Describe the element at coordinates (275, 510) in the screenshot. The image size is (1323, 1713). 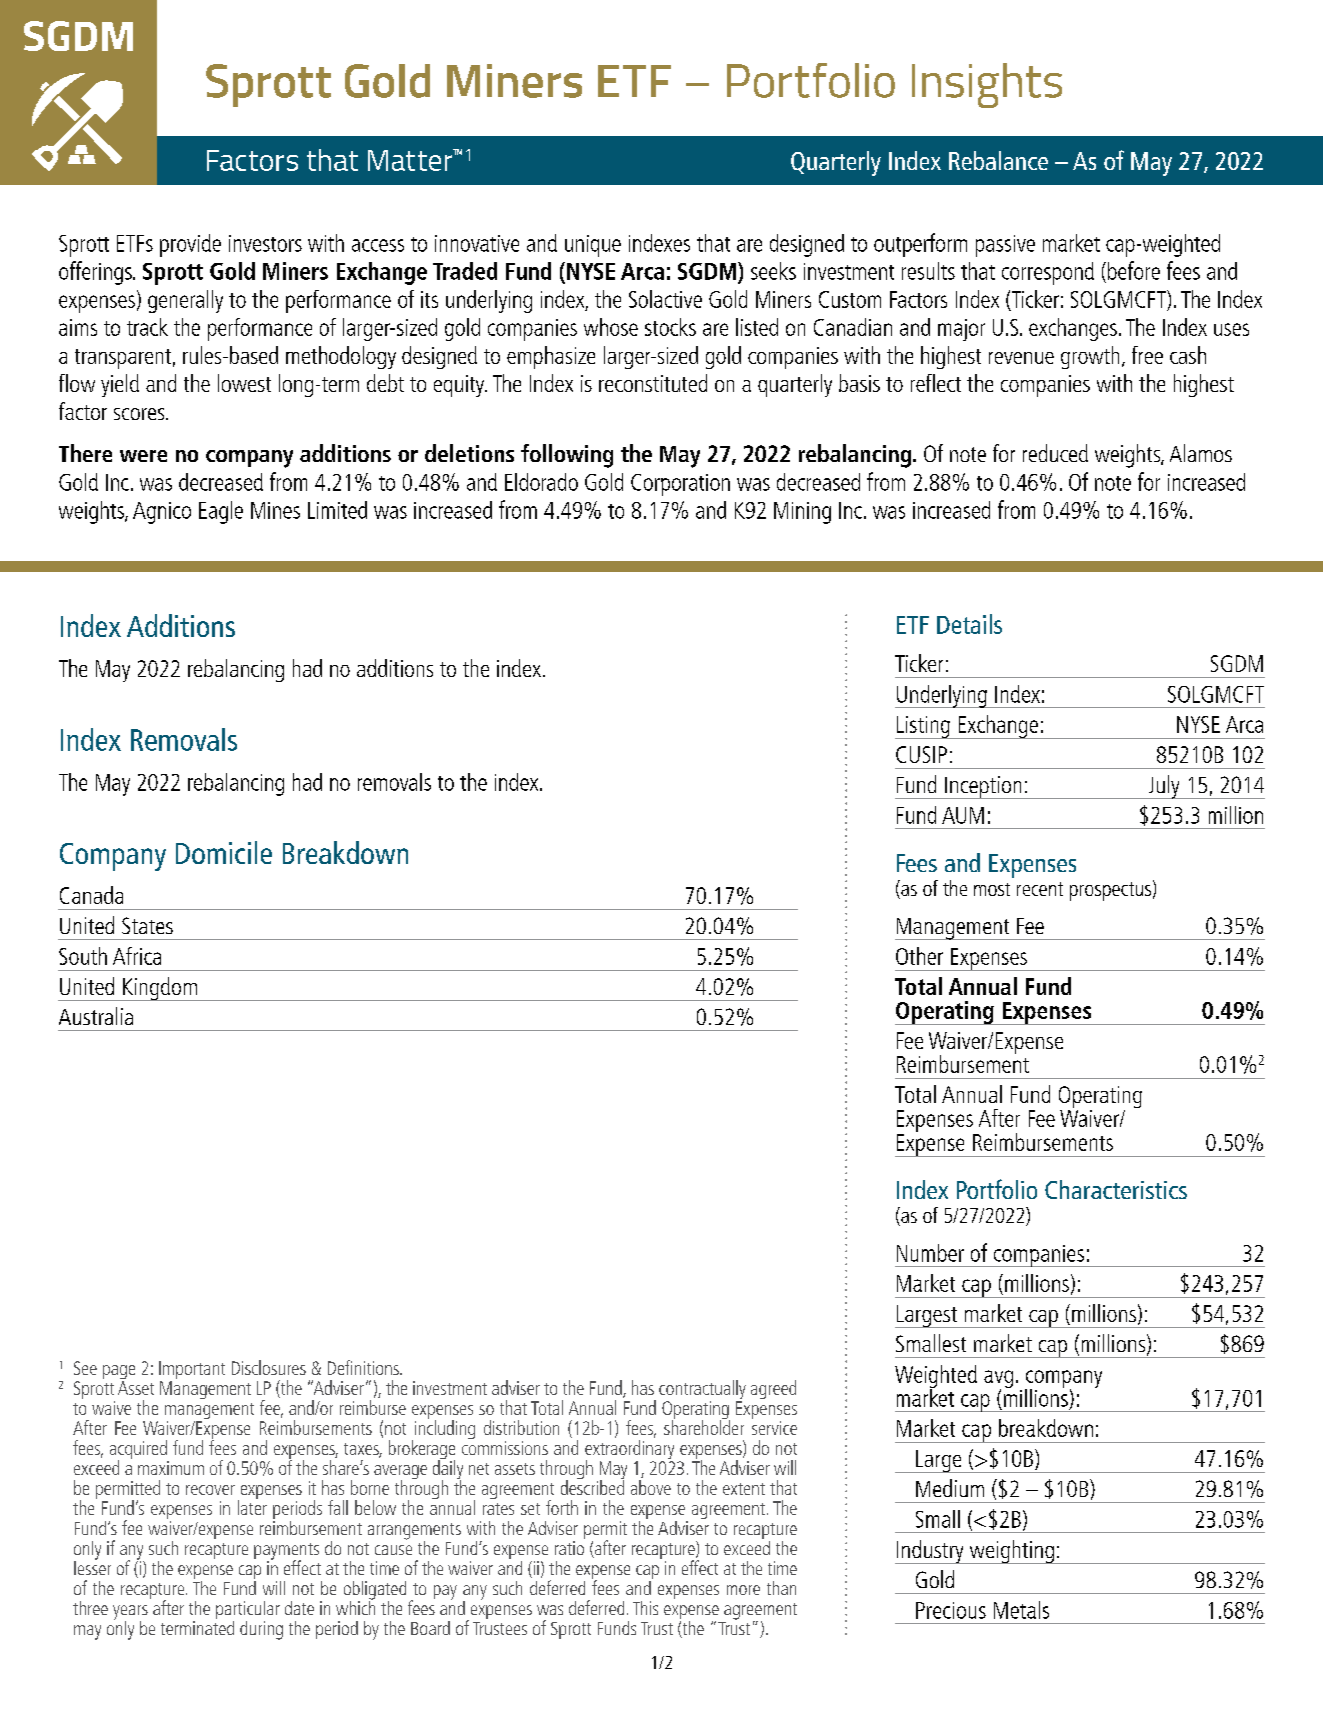
I see `Mines` at that location.
